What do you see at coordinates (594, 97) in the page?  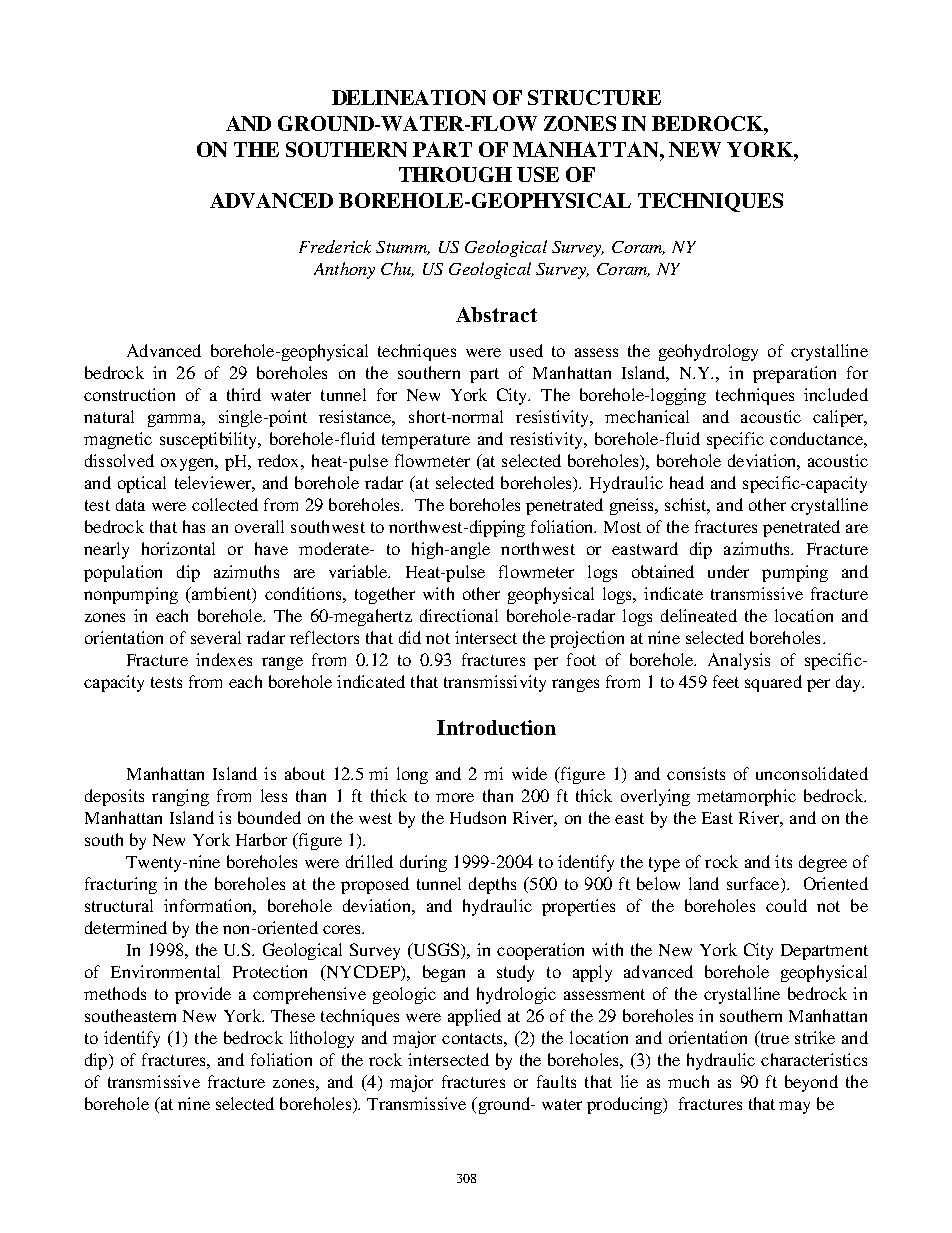 I see `STRUCTURE` at bounding box center [594, 97].
